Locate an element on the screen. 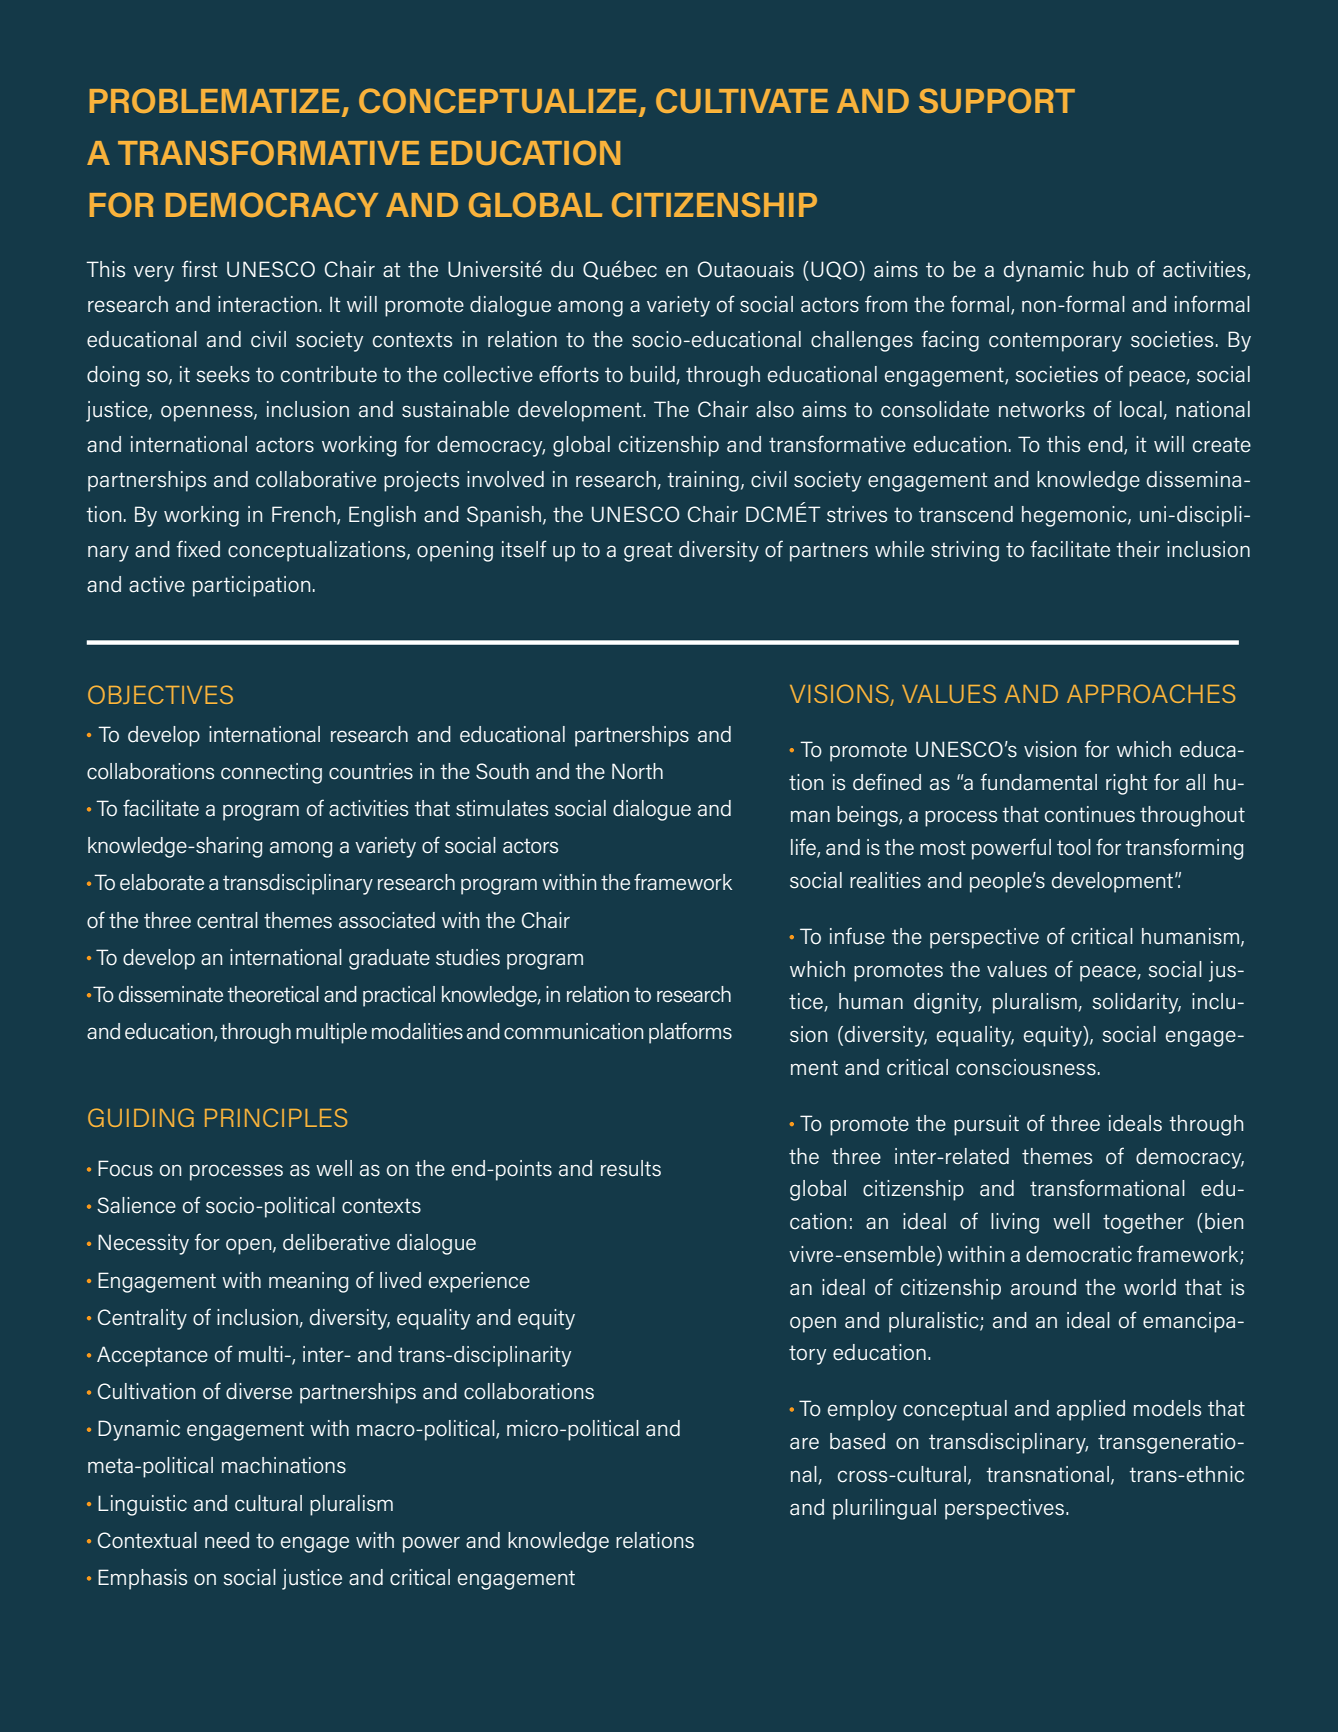 This screenshot has width=1338, height=1732. PRINCIPLES is located at coordinates (276, 1117).
